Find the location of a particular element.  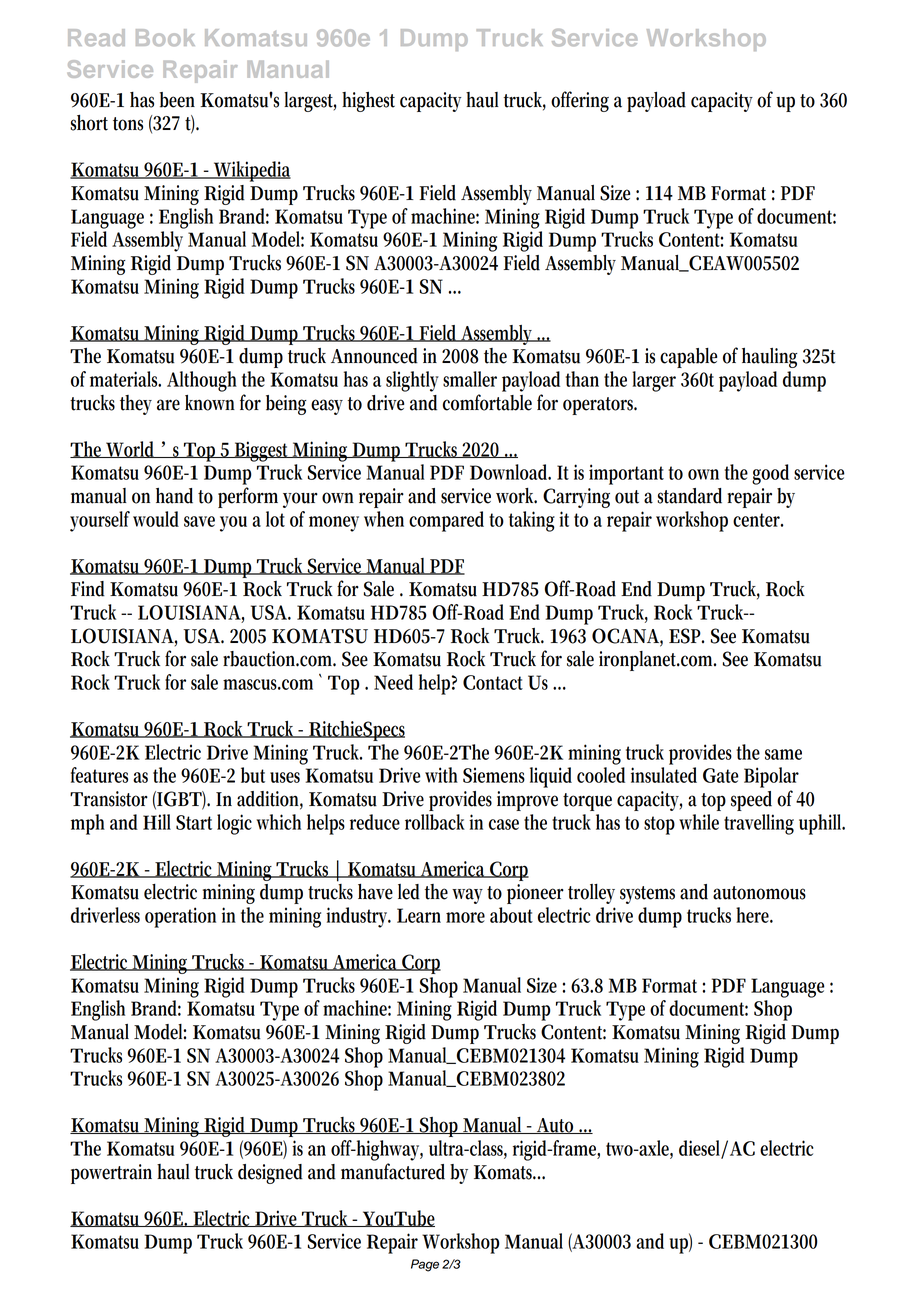

Find is located at coordinates (88, 589).
